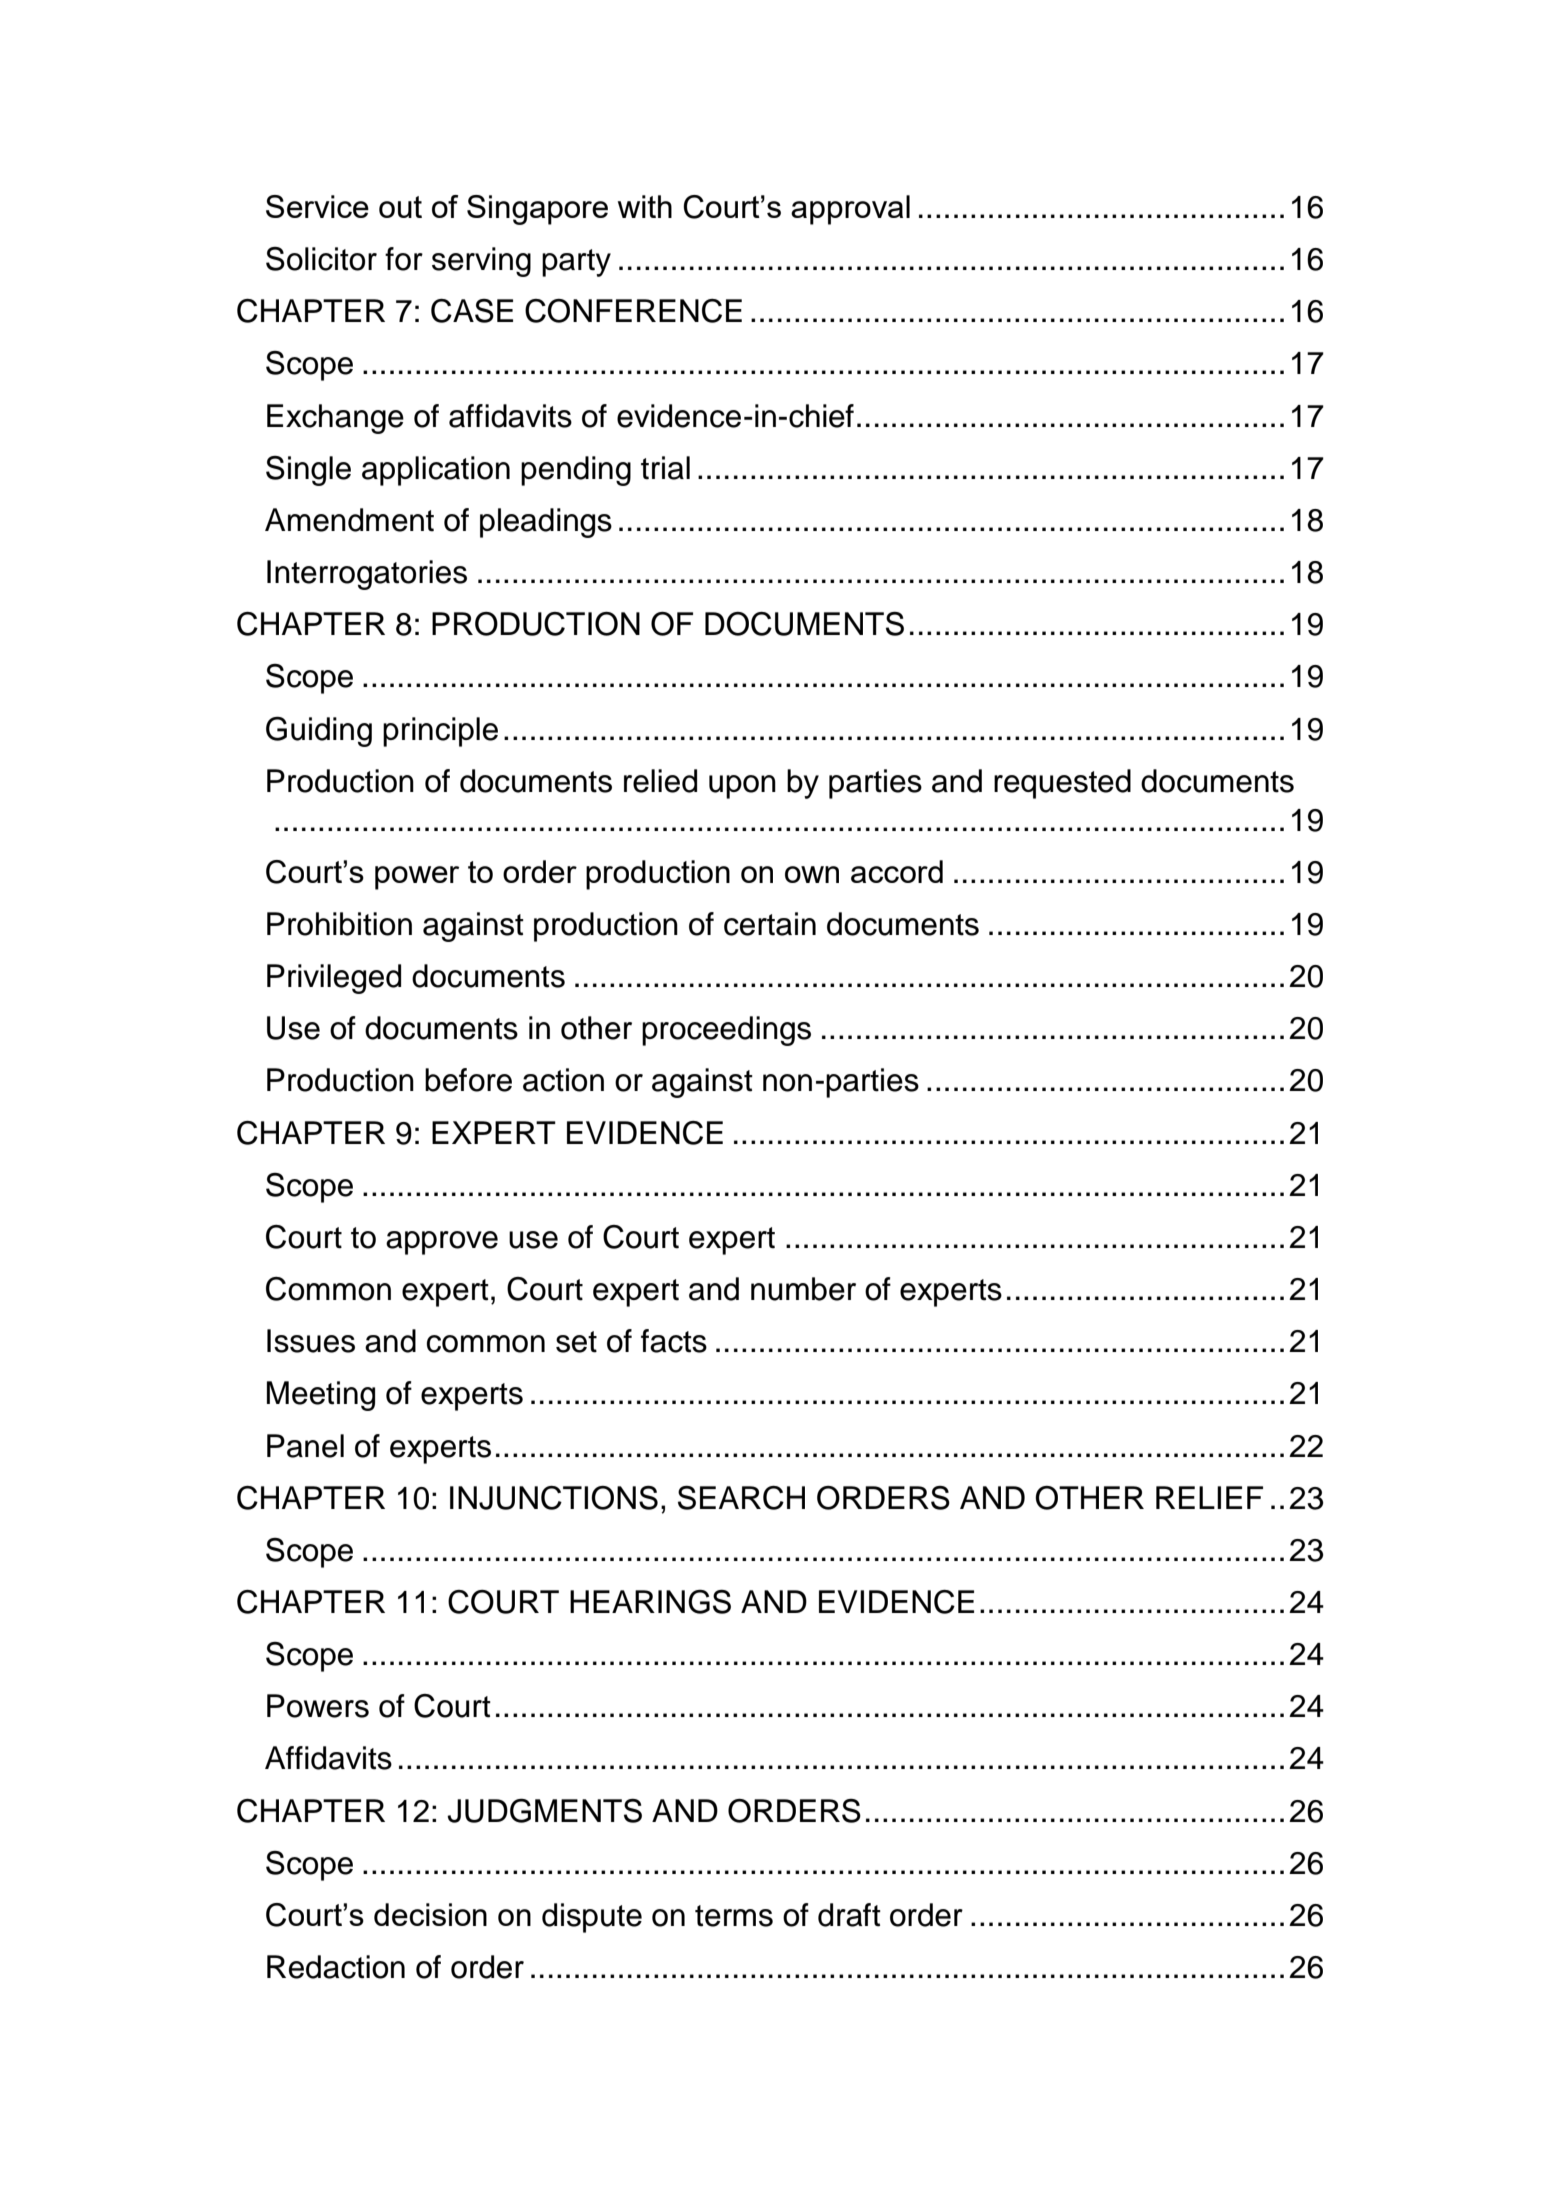  What do you see at coordinates (734, 1916) in the screenshot?
I see `terms` at bounding box center [734, 1916].
